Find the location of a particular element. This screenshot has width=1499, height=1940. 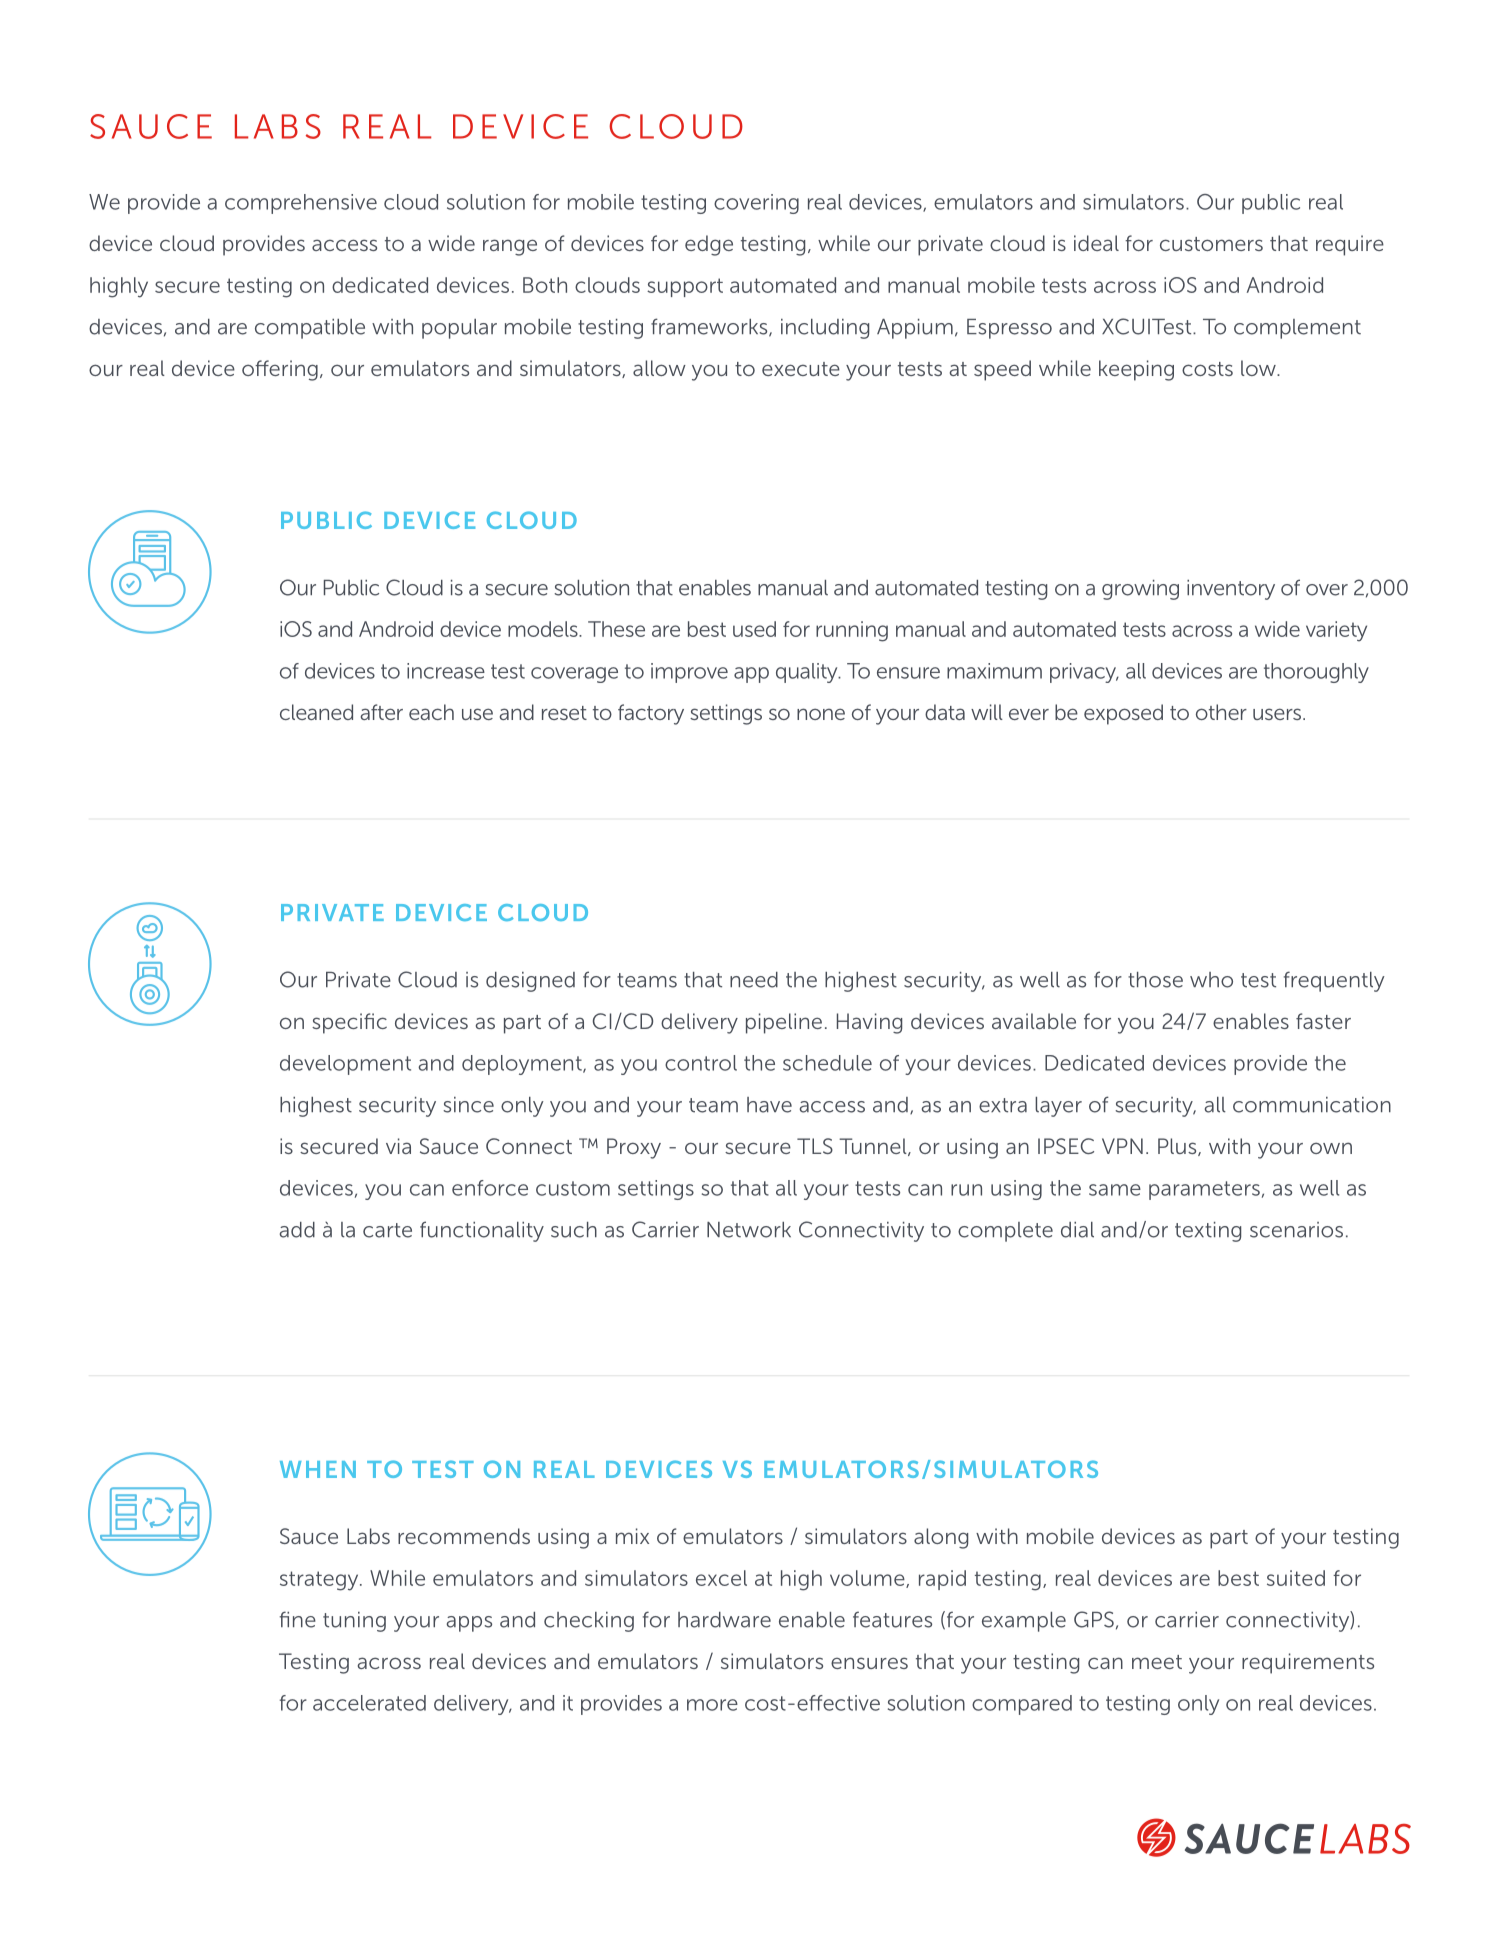

accelerated is located at coordinates (369, 1703).
